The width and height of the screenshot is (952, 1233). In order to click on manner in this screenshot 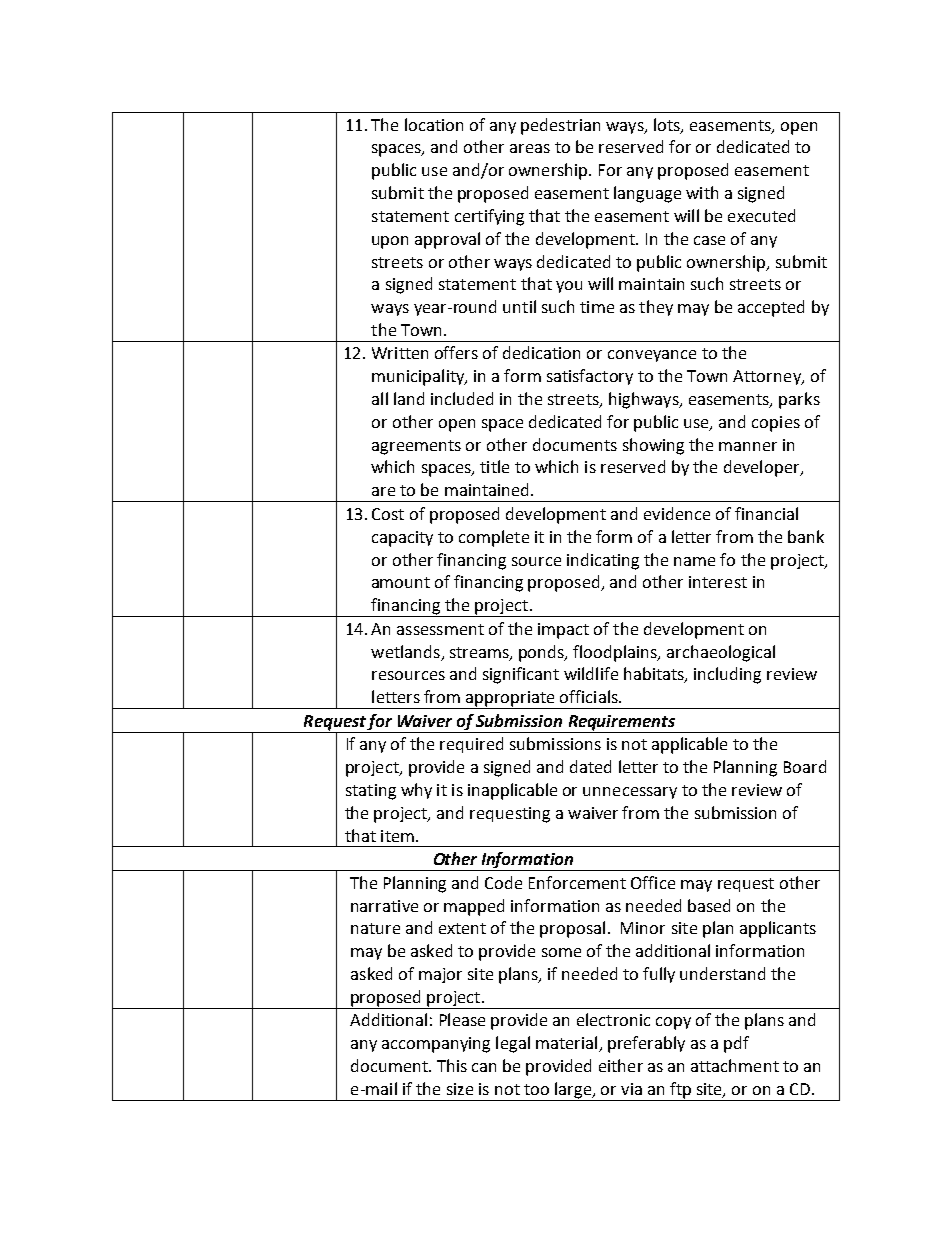, I will do `click(748, 446)`.
